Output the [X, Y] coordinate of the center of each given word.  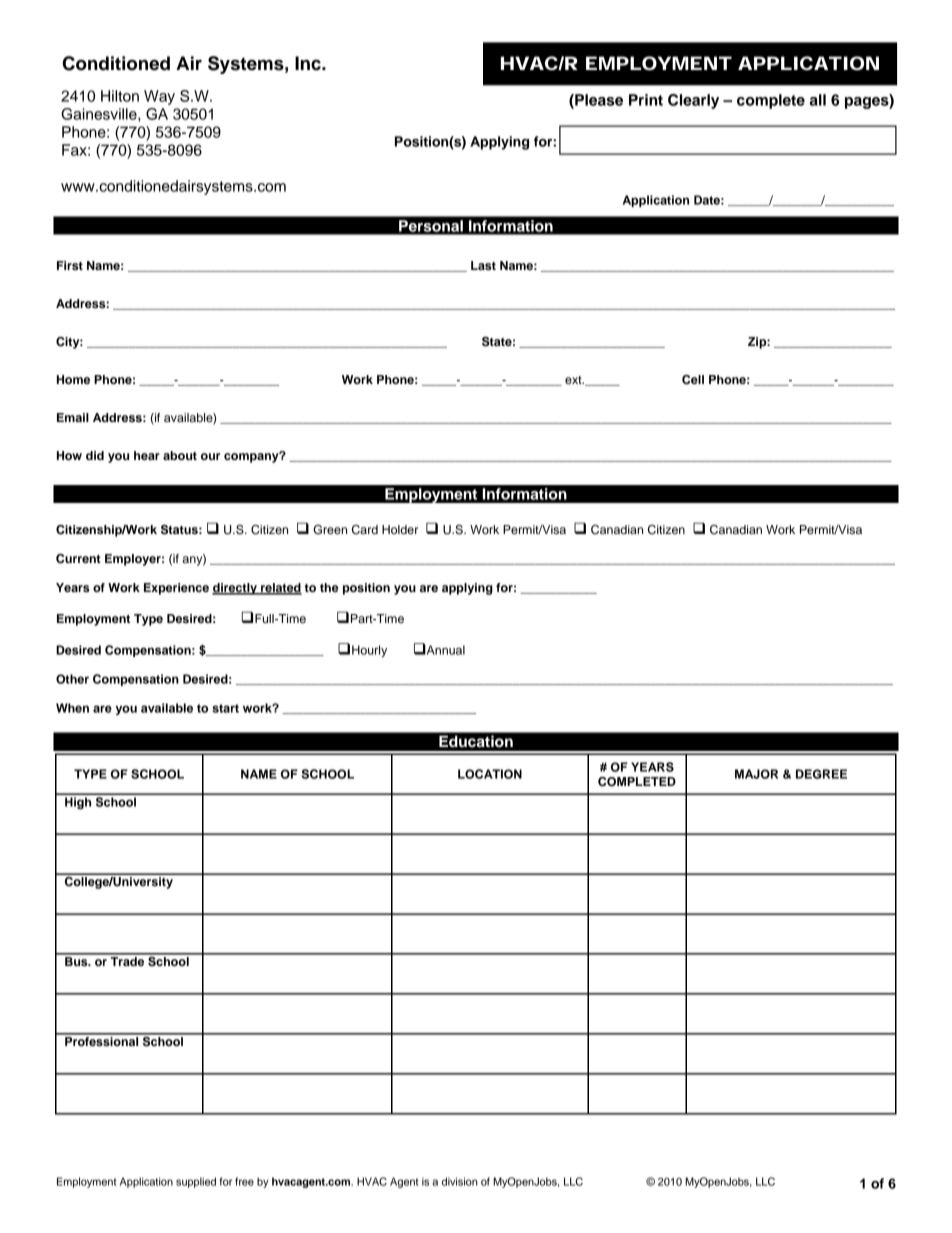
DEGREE [821, 774]
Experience [176, 589]
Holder [400, 529]
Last [483, 265]
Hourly [369, 651]
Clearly [693, 101]
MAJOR [756, 774]
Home [73, 379]
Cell [693, 380]
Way [159, 97]
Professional [102, 1040]
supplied [196, 1182]
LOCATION [490, 774]
